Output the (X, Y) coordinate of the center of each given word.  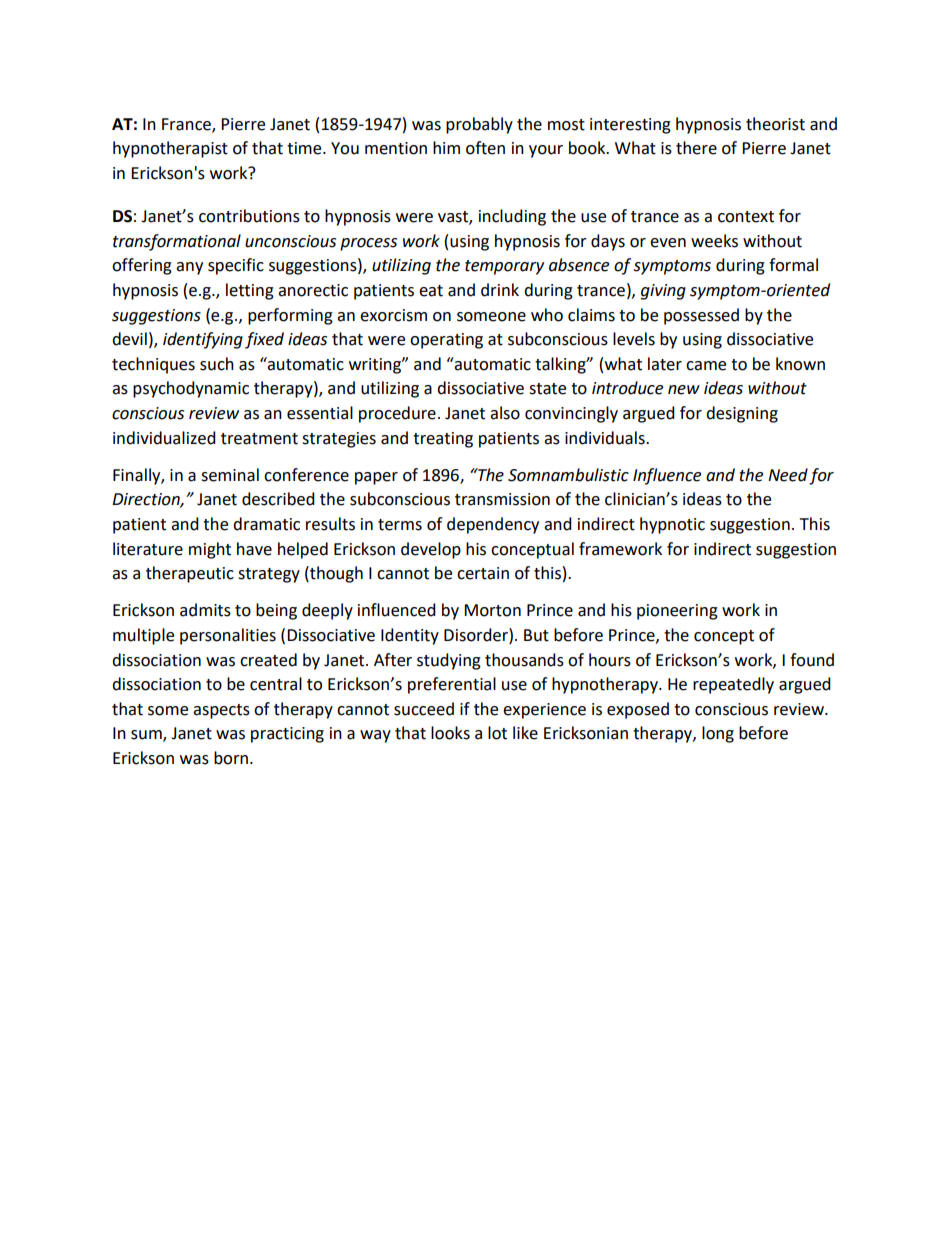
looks (450, 733)
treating (443, 440)
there (696, 148)
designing (742, 414)
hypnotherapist (170, 149)
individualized (164, 438)
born (231, 758)
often (485, 148)
